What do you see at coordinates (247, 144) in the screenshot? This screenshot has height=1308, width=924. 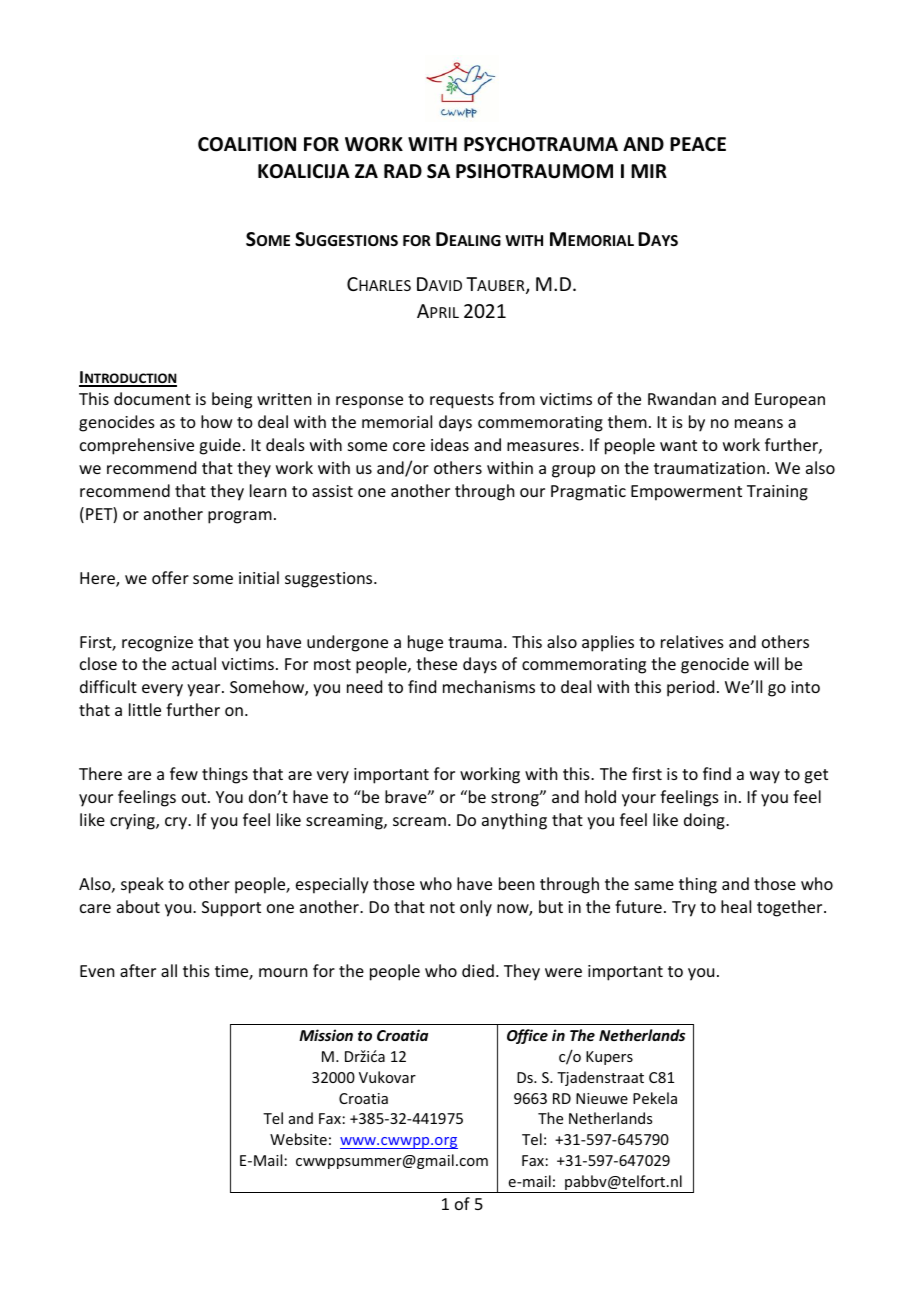 I see `COALITION` at bounding box center [247, 144].
